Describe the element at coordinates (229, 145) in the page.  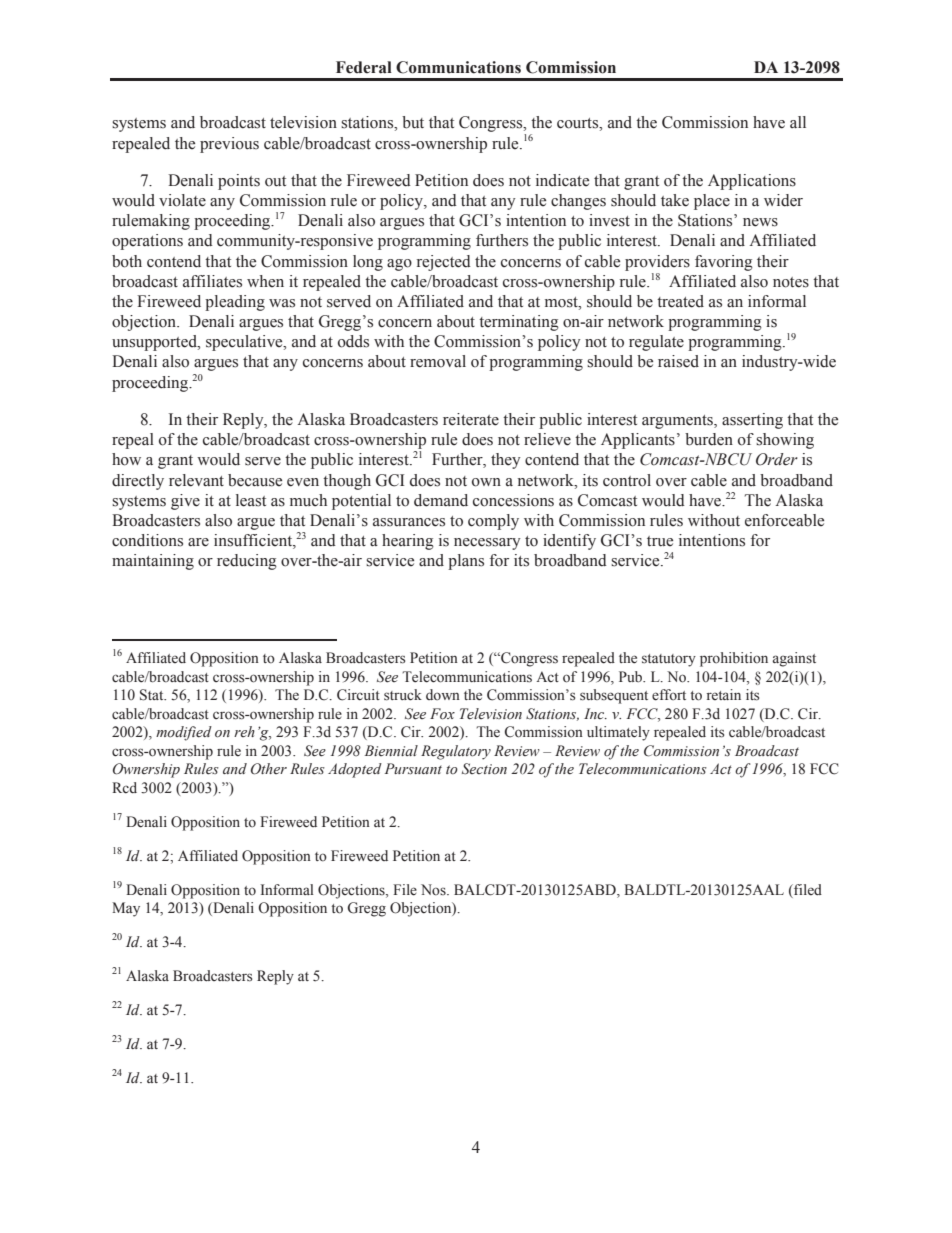
I see `previous` at that location.
